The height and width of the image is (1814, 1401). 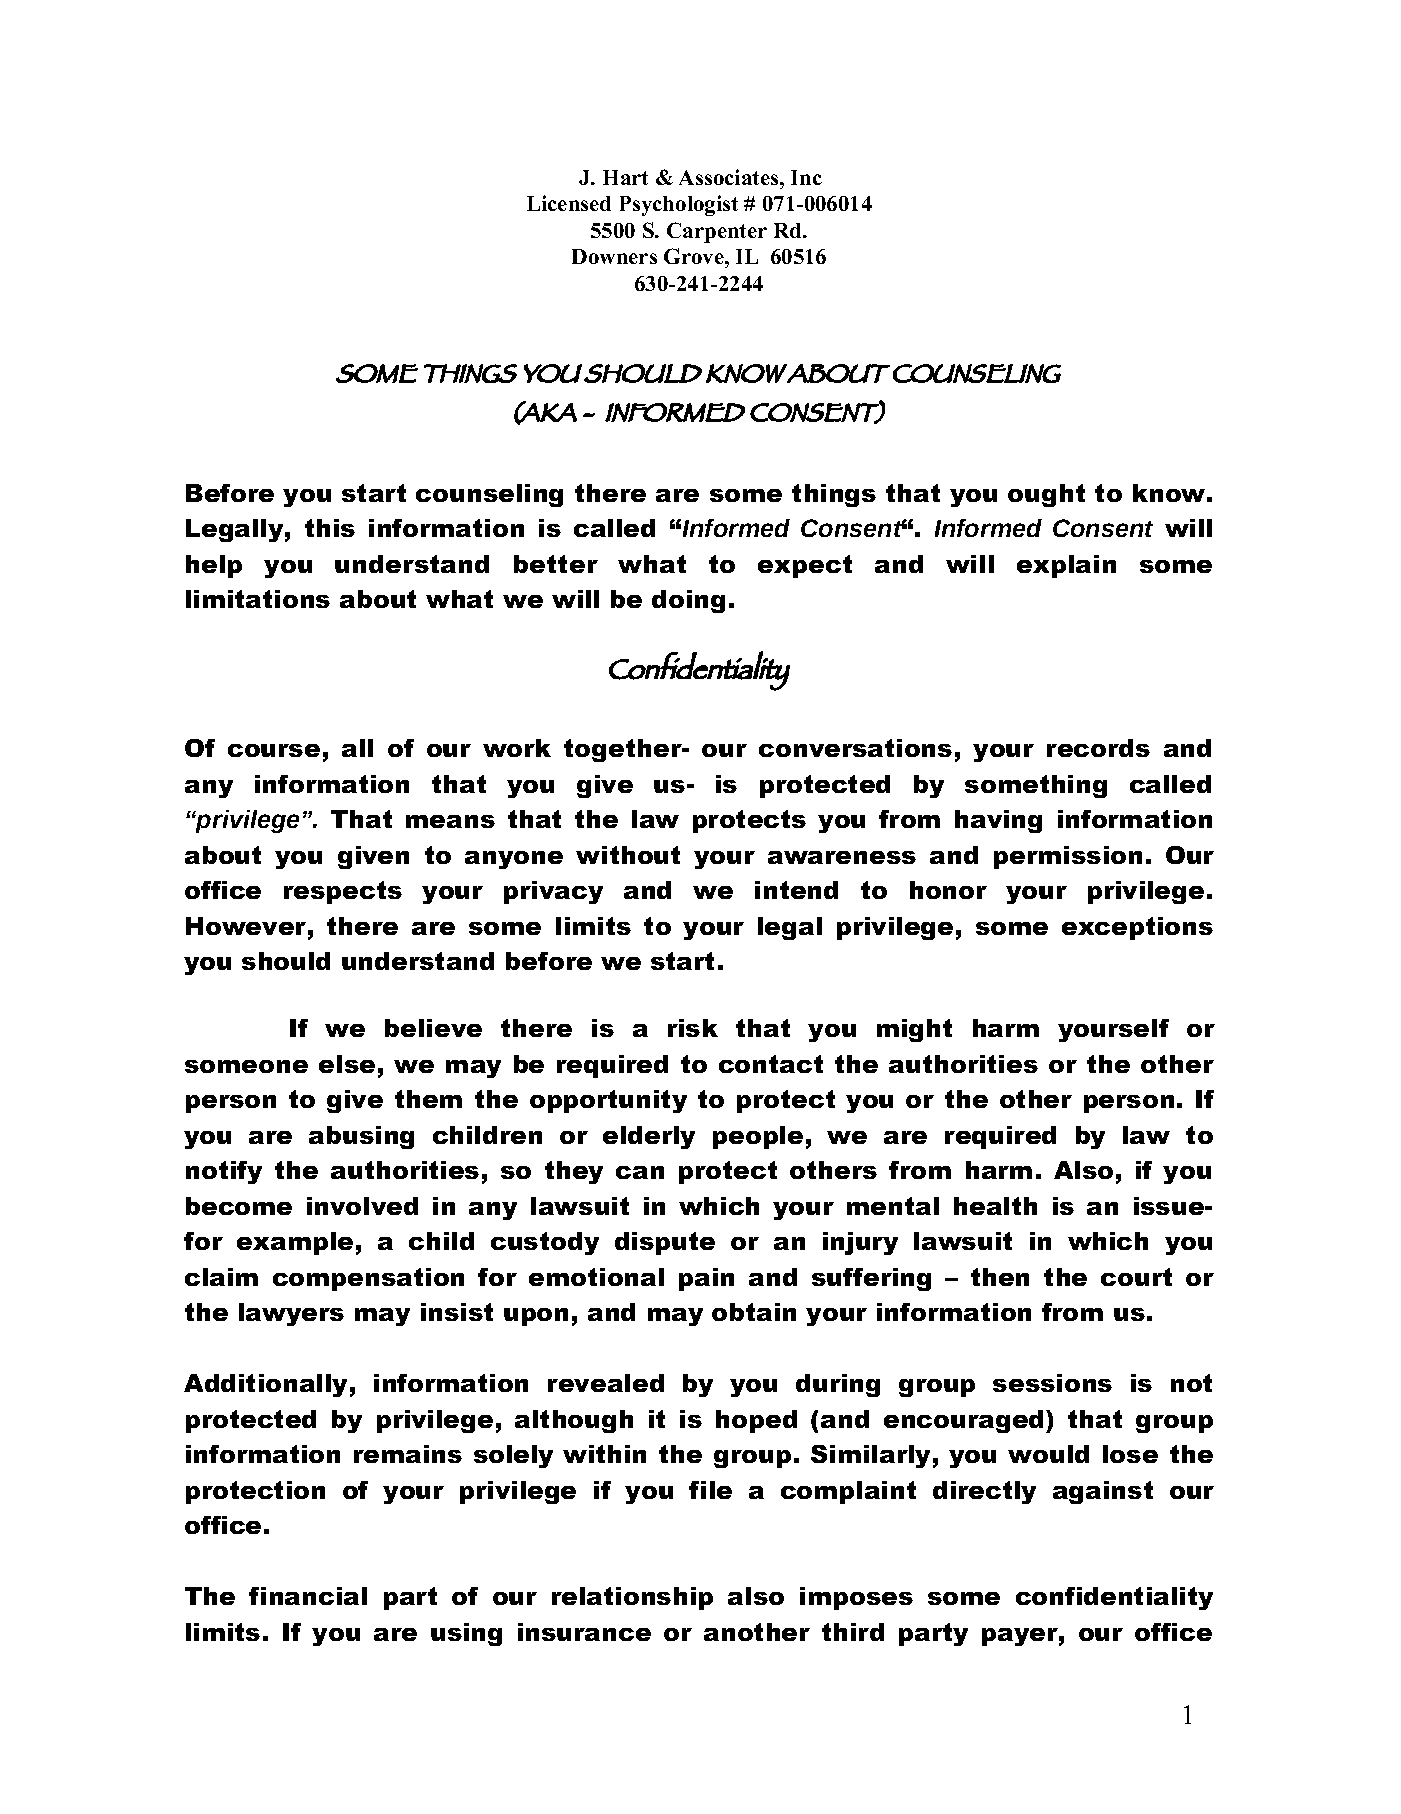 I want to click on Inc, so click(x=806, y=177).
